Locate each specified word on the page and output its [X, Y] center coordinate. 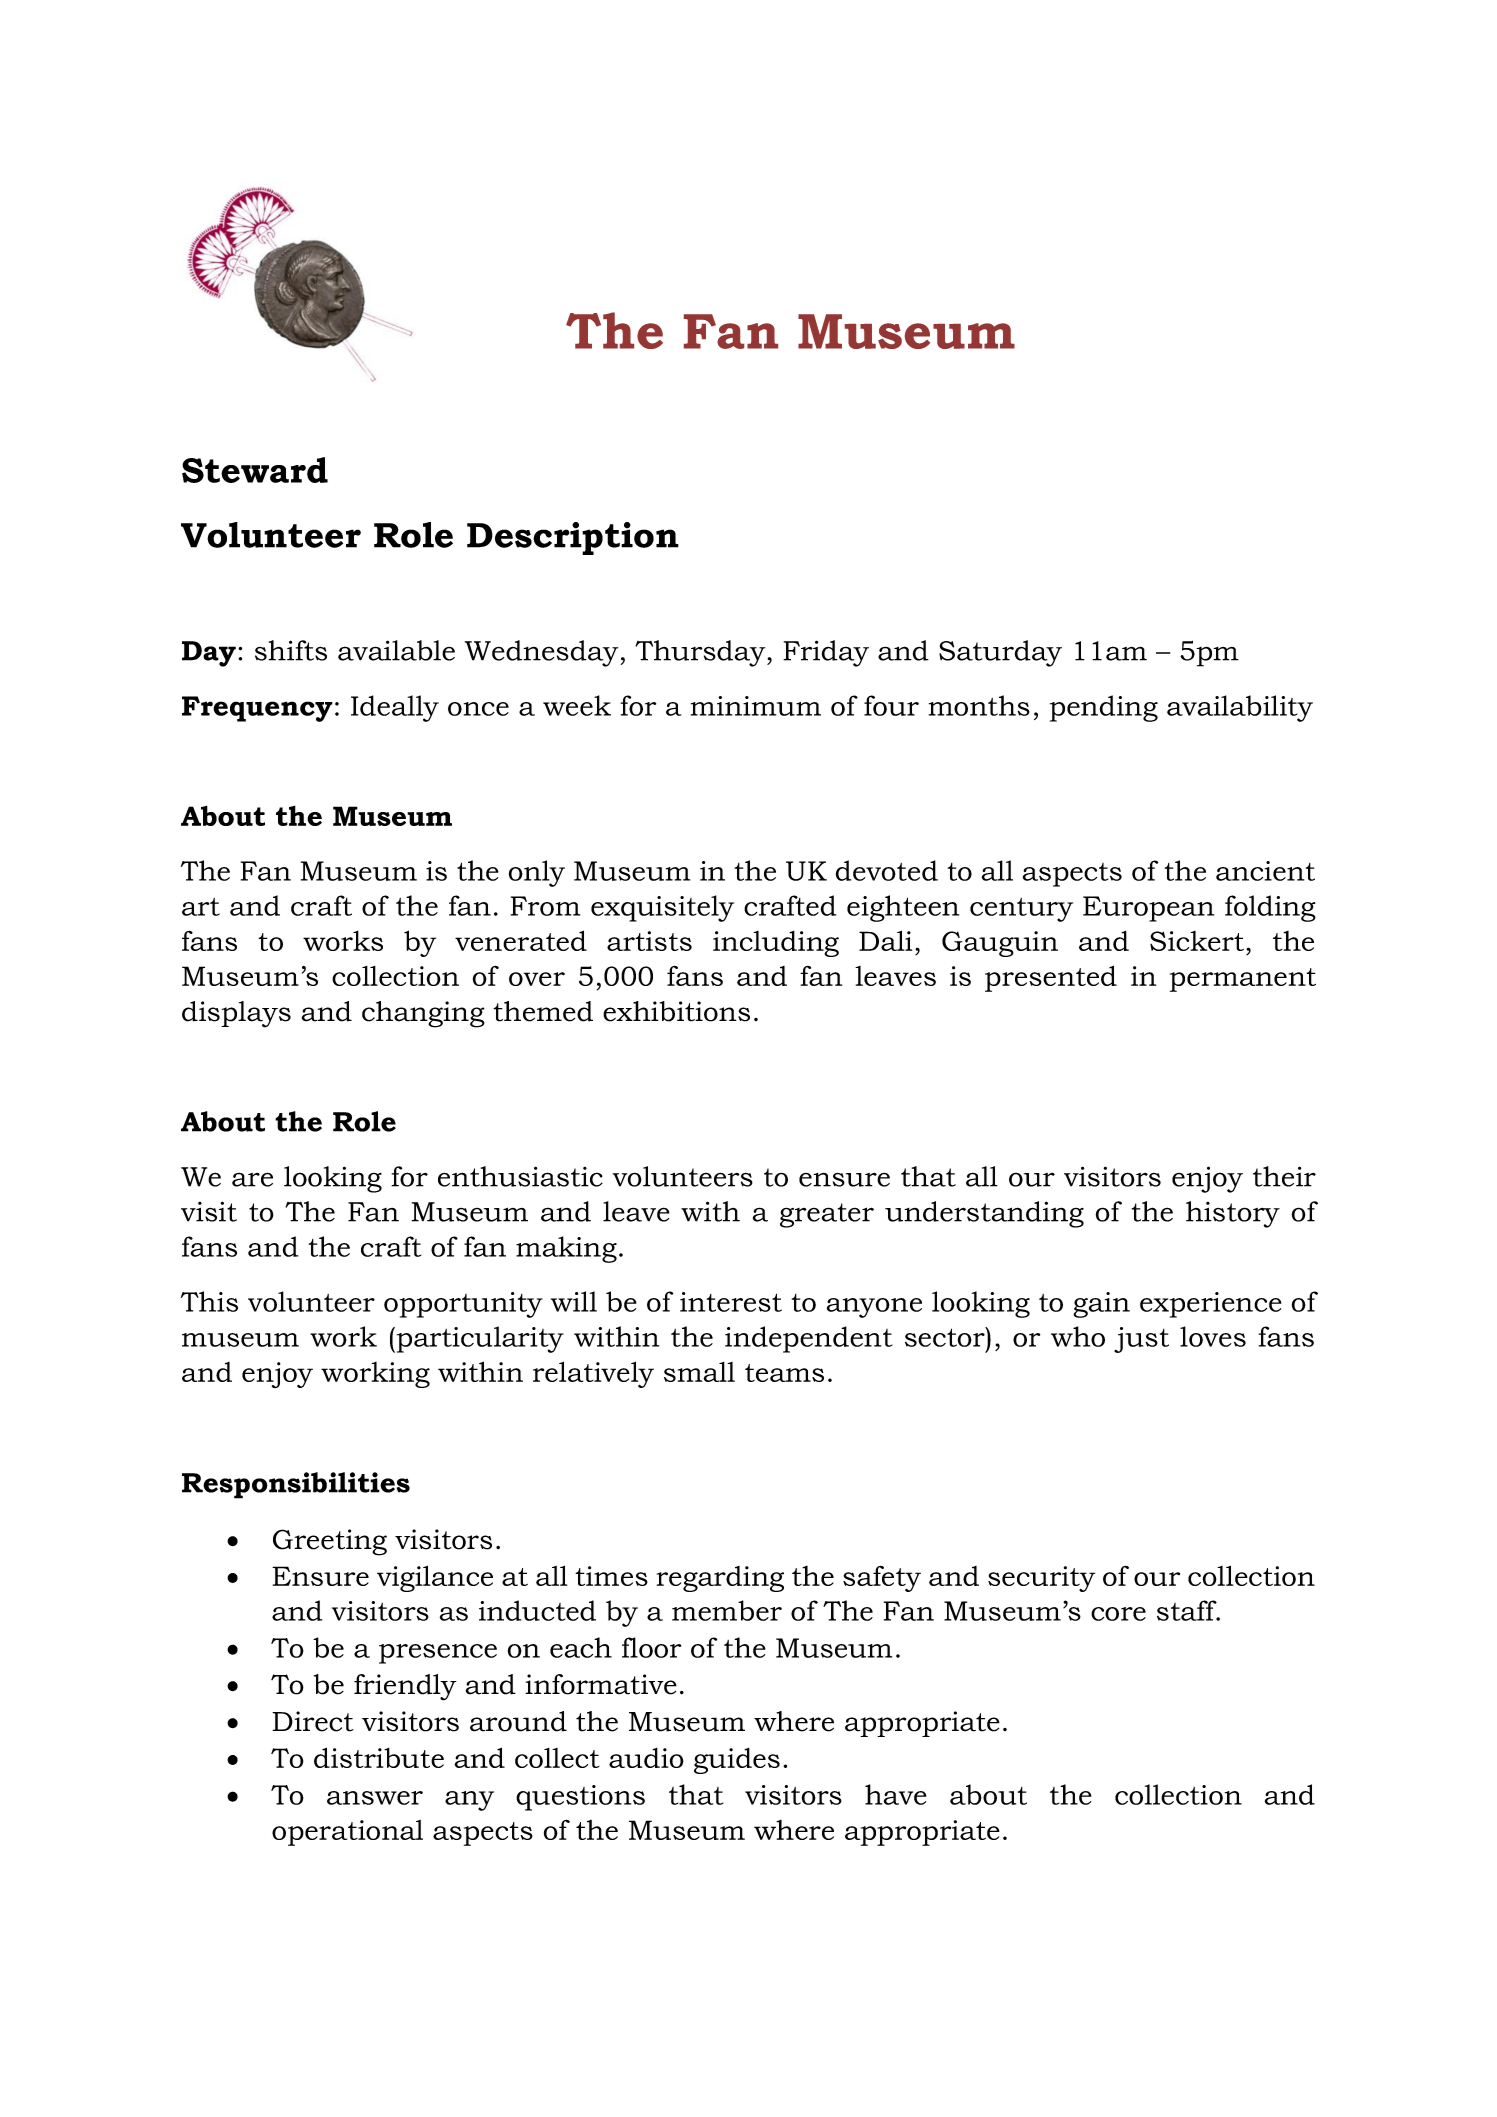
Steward [255, 470]
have [896, 1794]
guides [737, 1761]
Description [573, 538]
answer [375, 1798]
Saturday [1000, 653]
